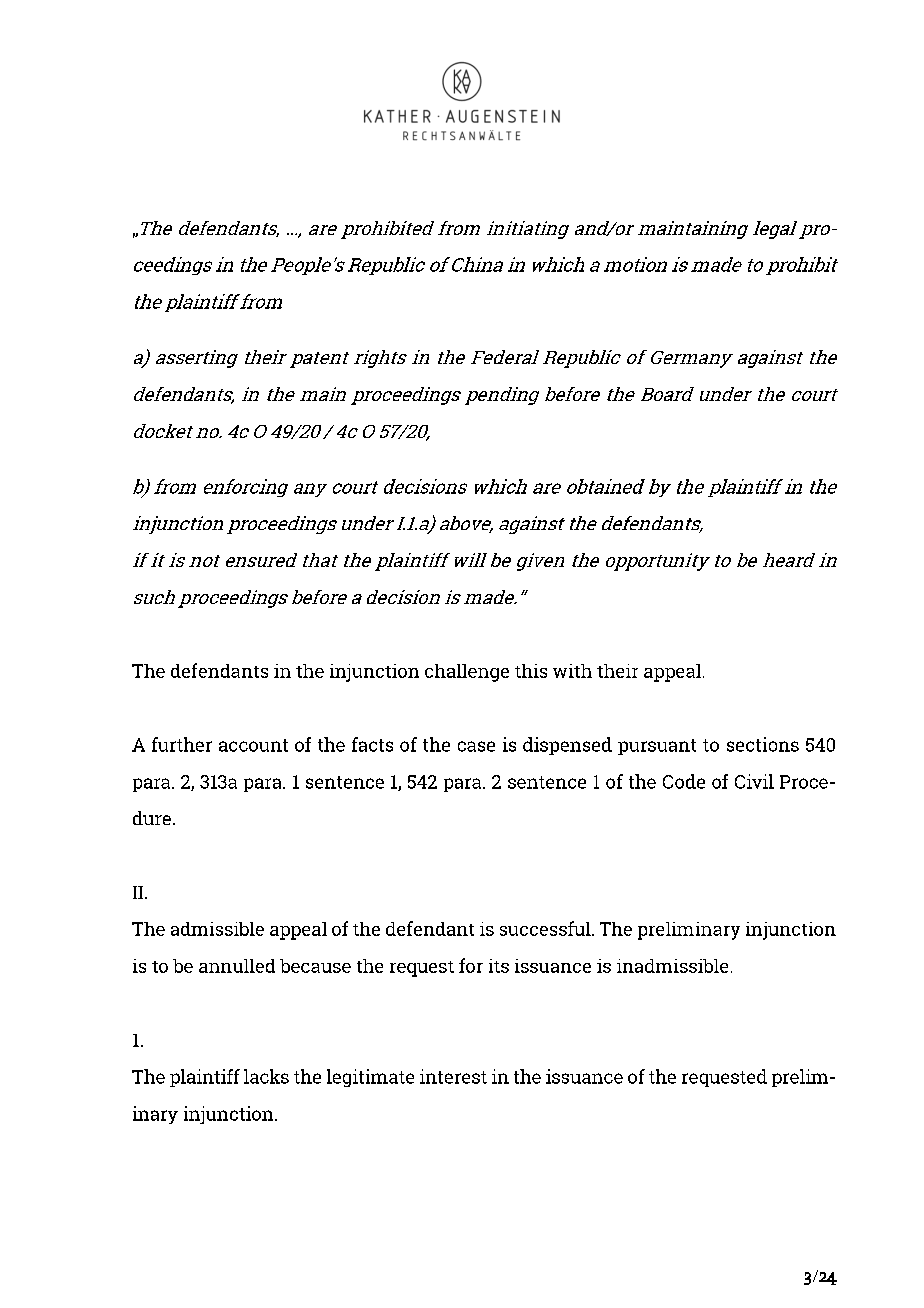 Image resolution: width=924 pixels, height=1308 pixels. What do you see at coordinates (370, 1078) in the page?
I see `legitimate` at bounding box center [370, 1078].
